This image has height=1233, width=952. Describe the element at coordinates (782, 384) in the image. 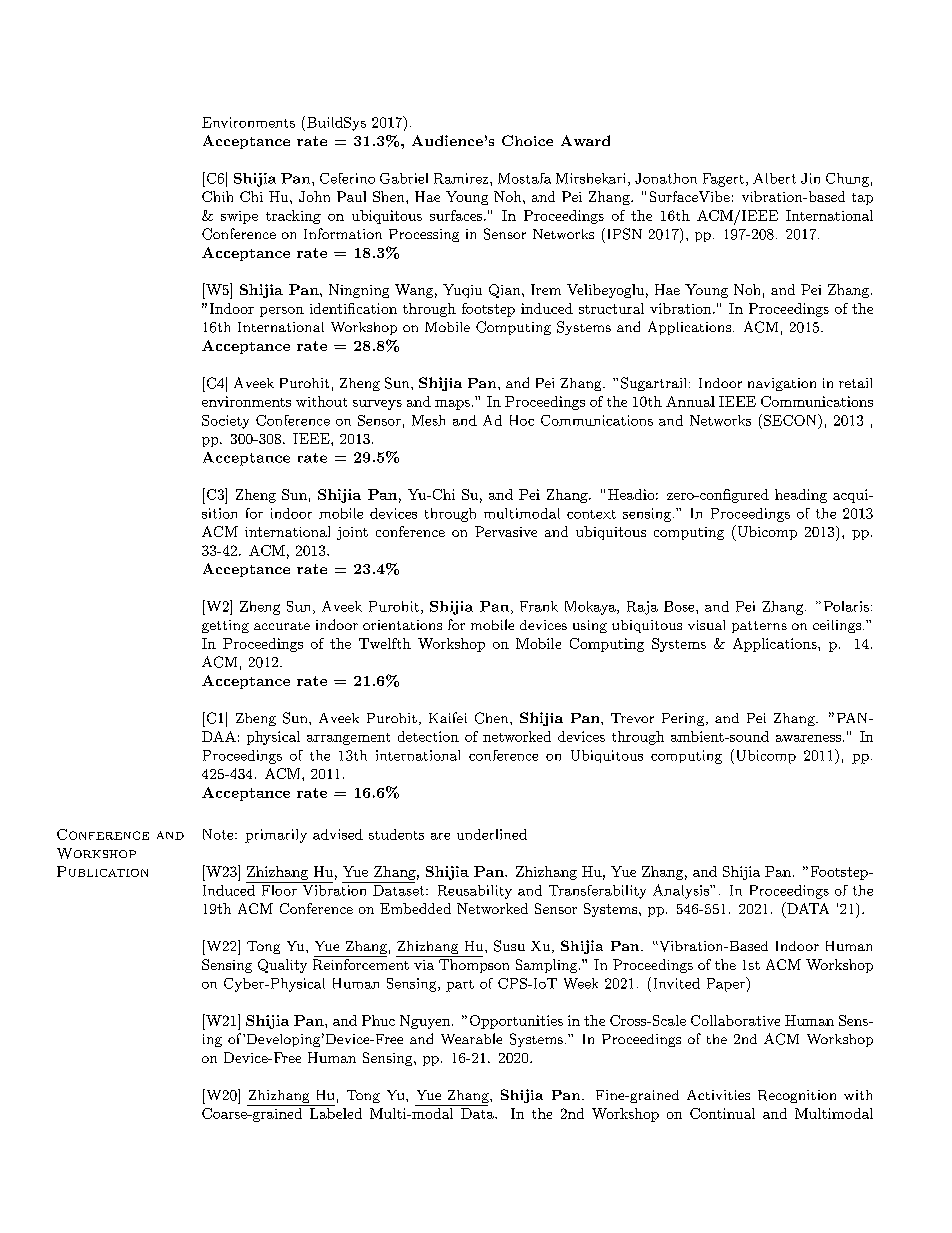

I see `navigation` at that location.
